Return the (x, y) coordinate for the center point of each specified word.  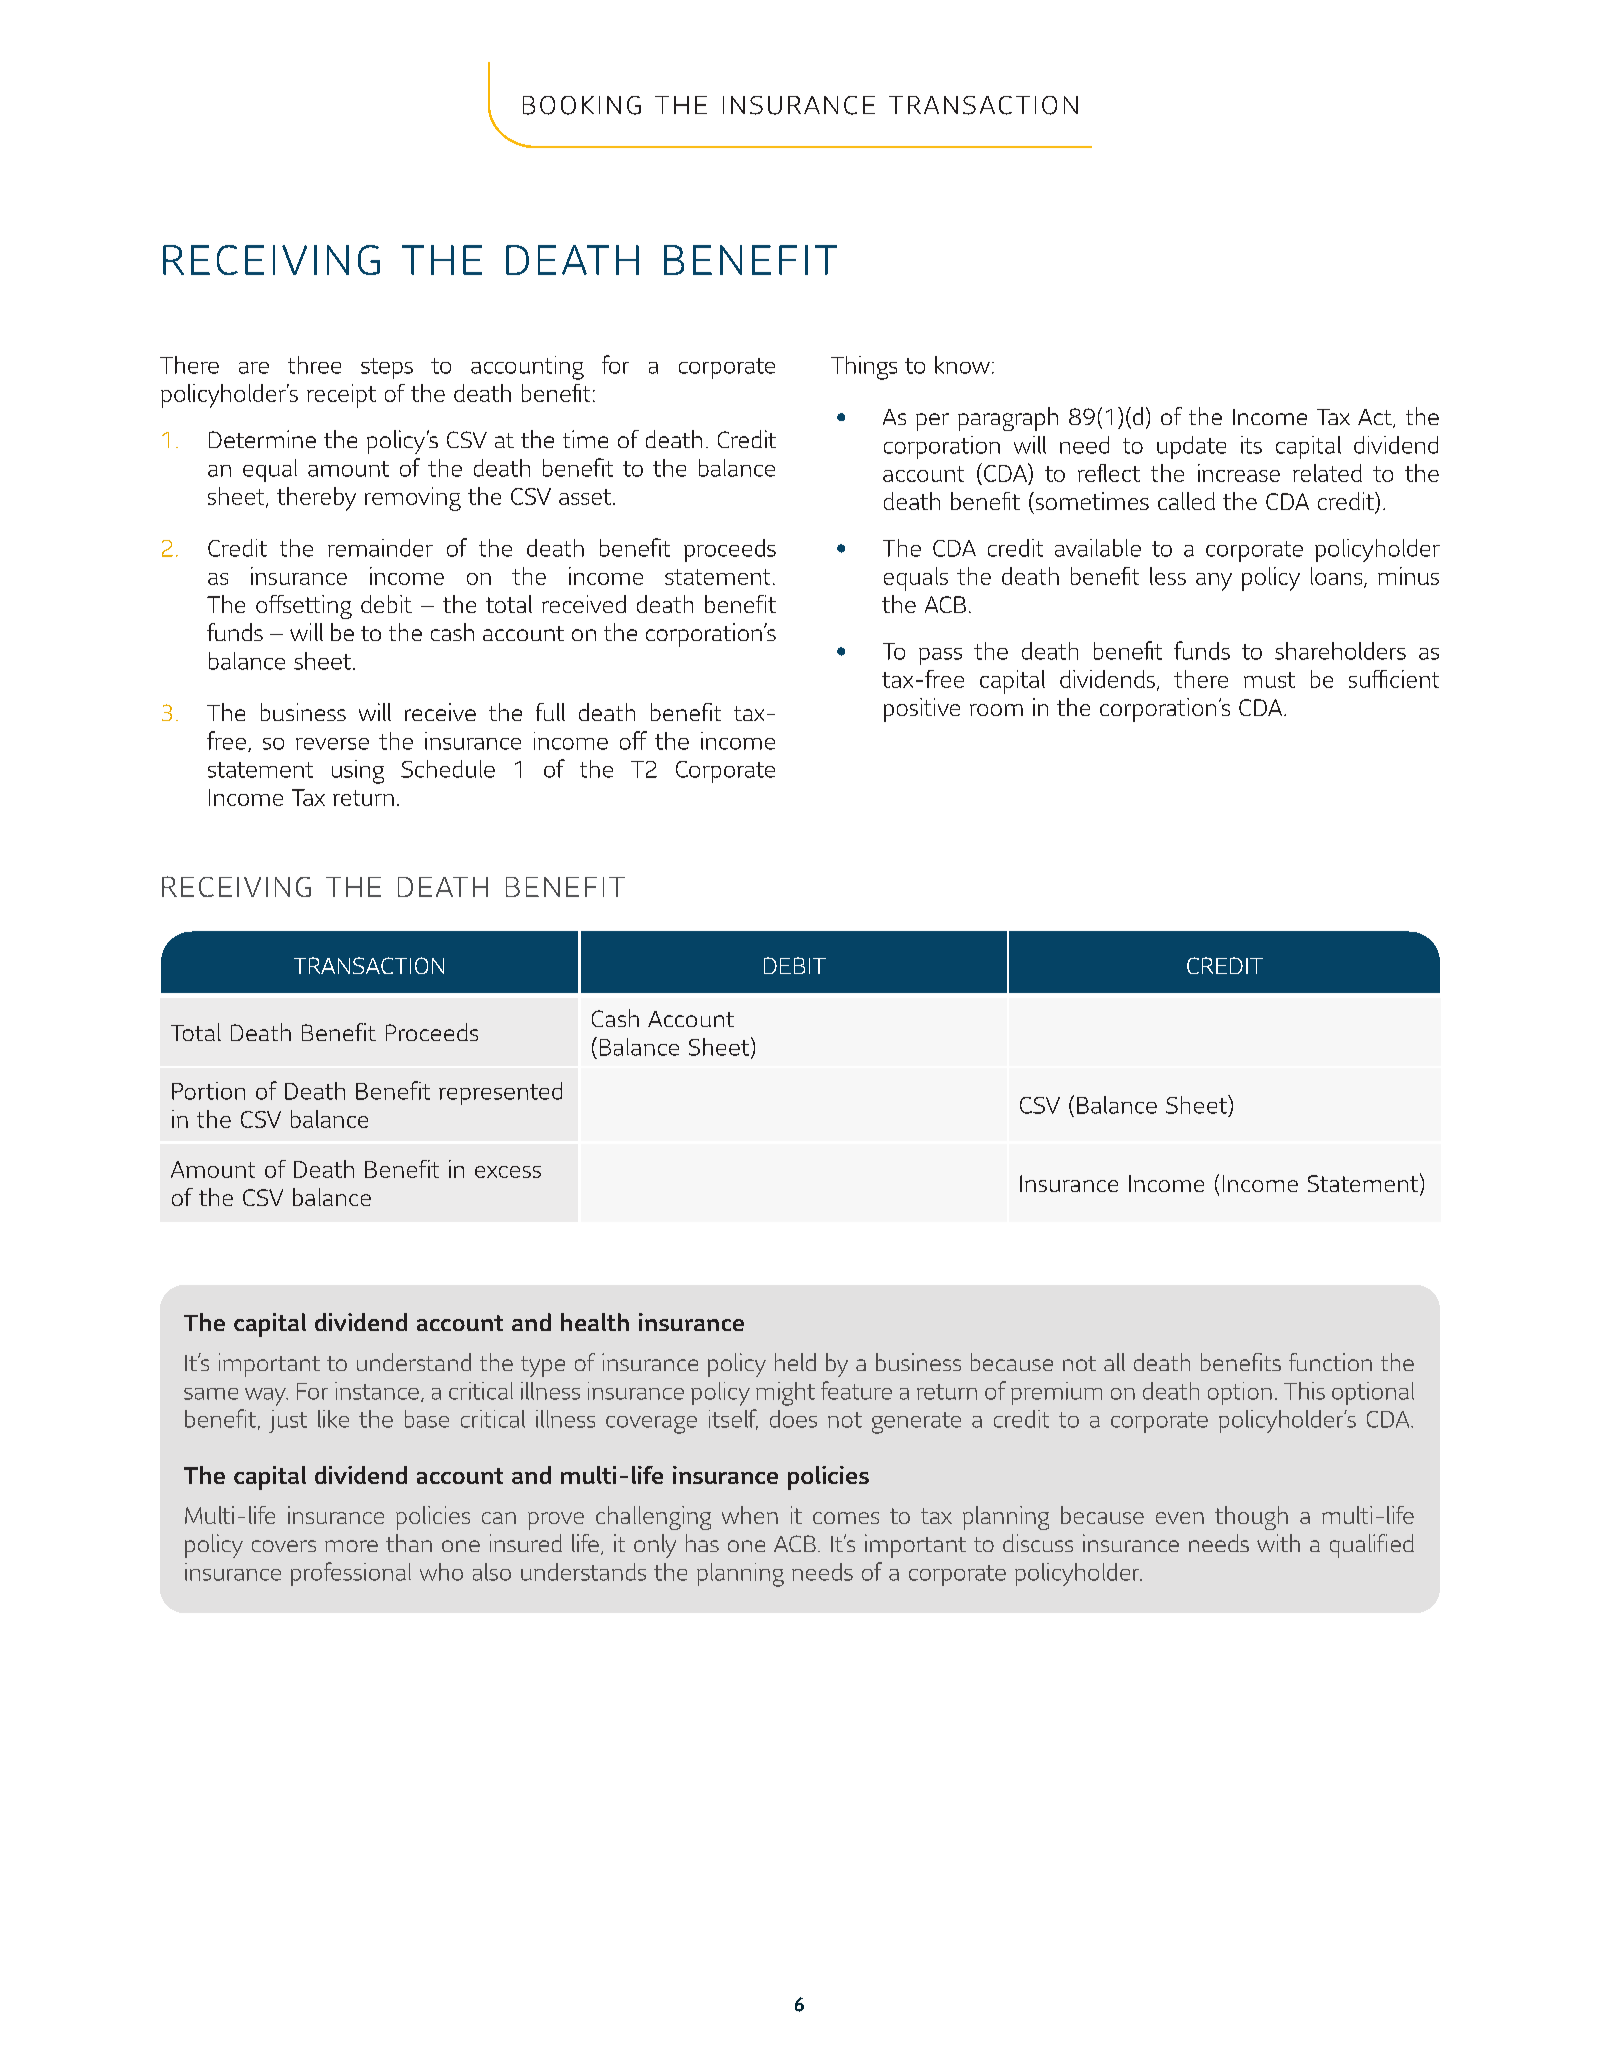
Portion (208, 1091)
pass (940, 656)
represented (500, 1093)
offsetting (304, 607)
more (351, 1546)
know (962, 365)
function (1330, 1362)
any (1214, 582)
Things (864, 368)
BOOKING (582, 105)
